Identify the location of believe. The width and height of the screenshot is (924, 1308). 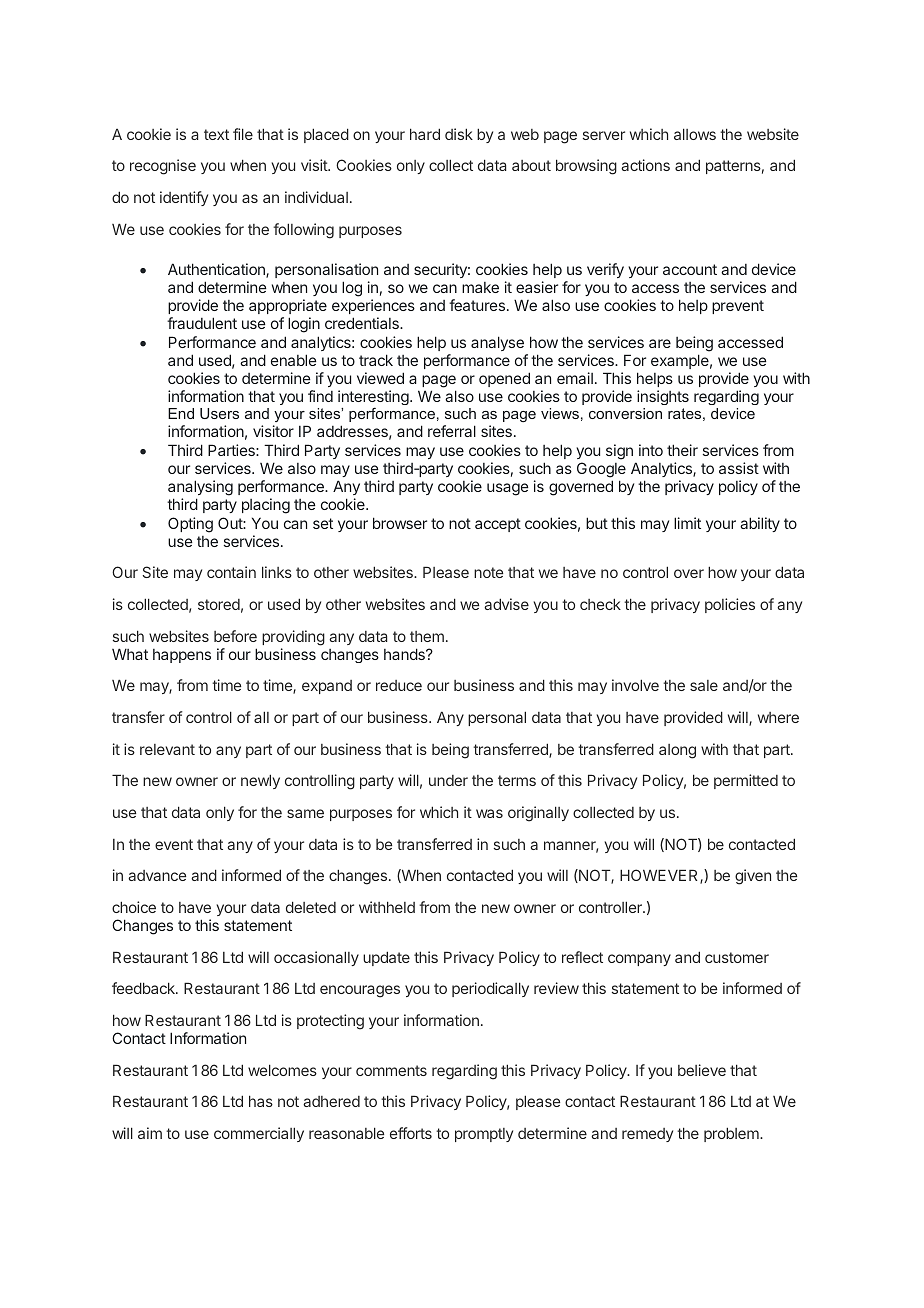
(702, 1070).
